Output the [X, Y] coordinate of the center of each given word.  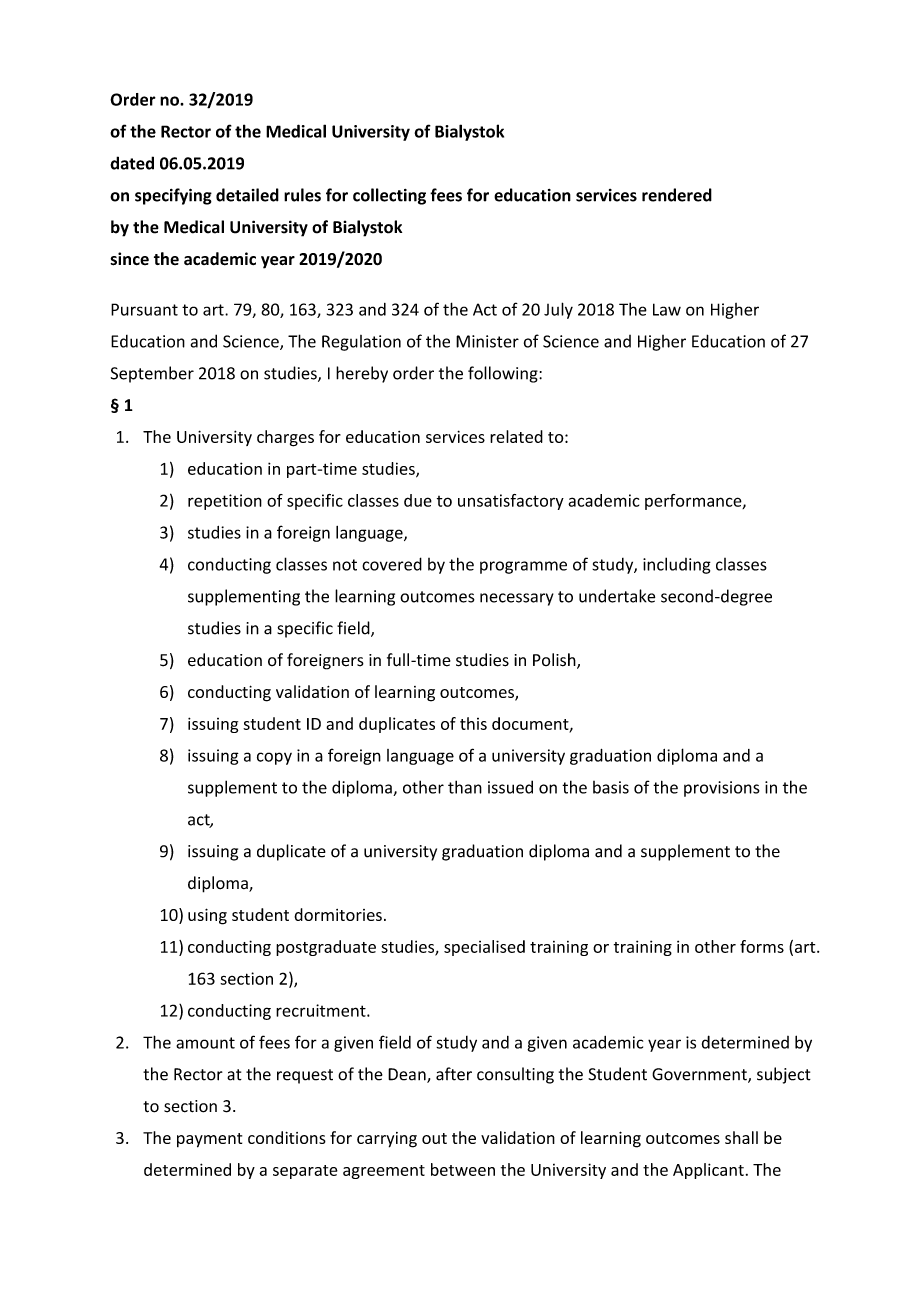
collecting [389, 196]
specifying [173, 196]
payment [209, 1140]
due [418, 500]
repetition [225, 502]
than [465, 787]
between [463, 1169]
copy [274, 758]
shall [741, 1137]
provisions [722, 789]
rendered [677, 195]
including [677, 565]
